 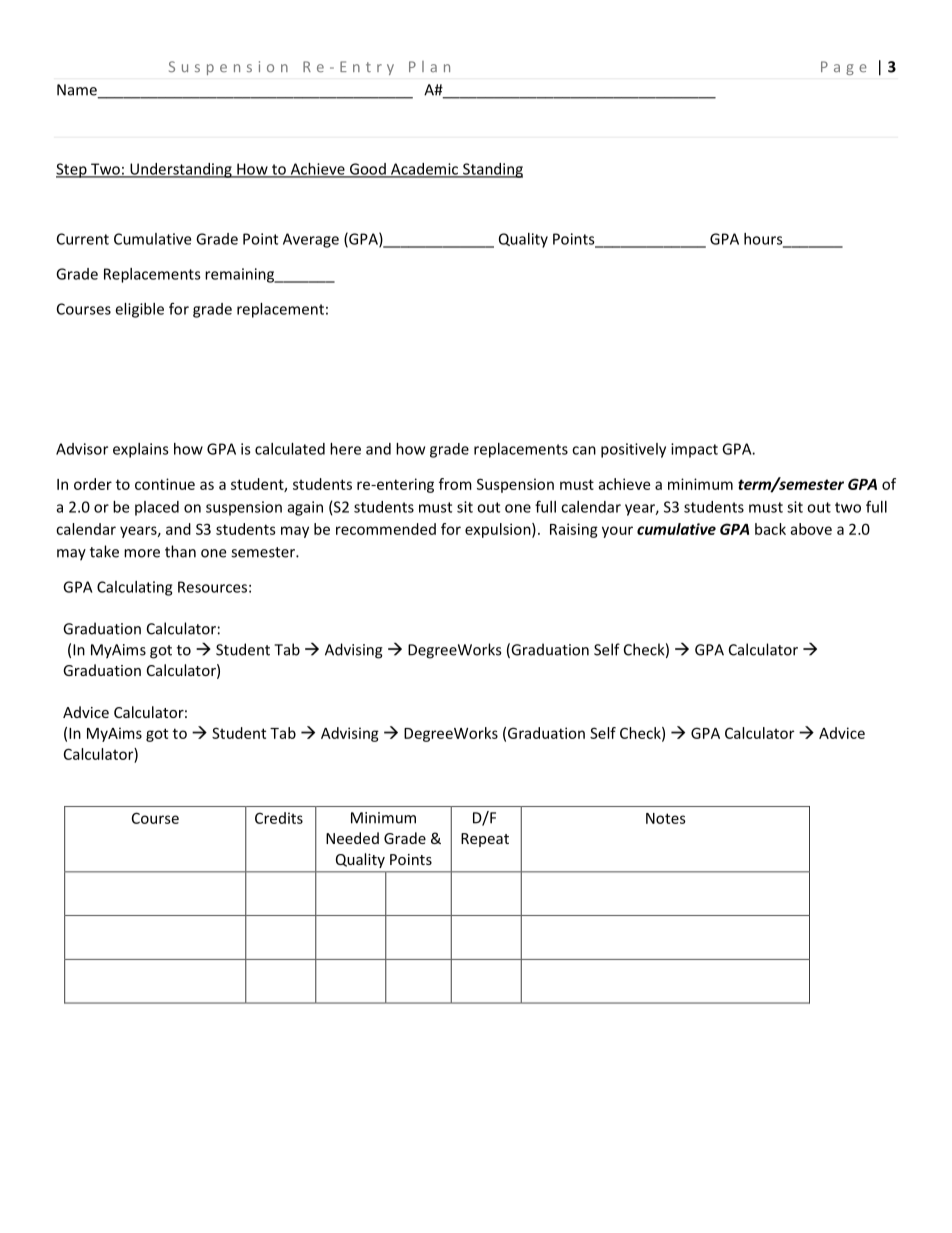 I want to click on Step, so click(x=72, y=170).
